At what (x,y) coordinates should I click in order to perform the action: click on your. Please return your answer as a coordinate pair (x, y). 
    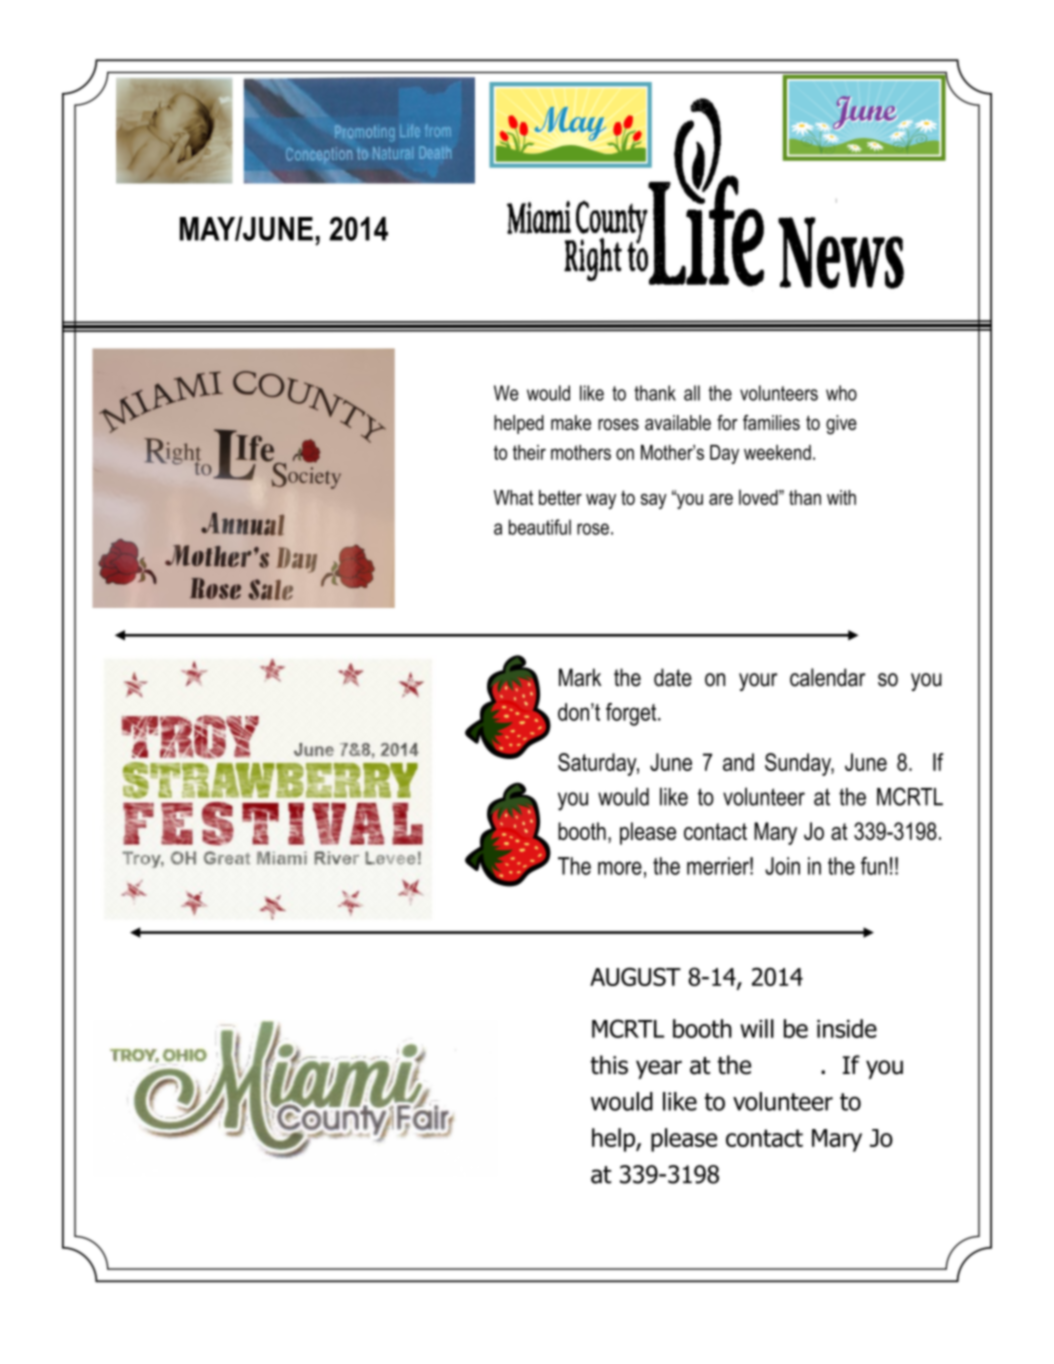
    Looking at the image, I should click on (758, 682).
